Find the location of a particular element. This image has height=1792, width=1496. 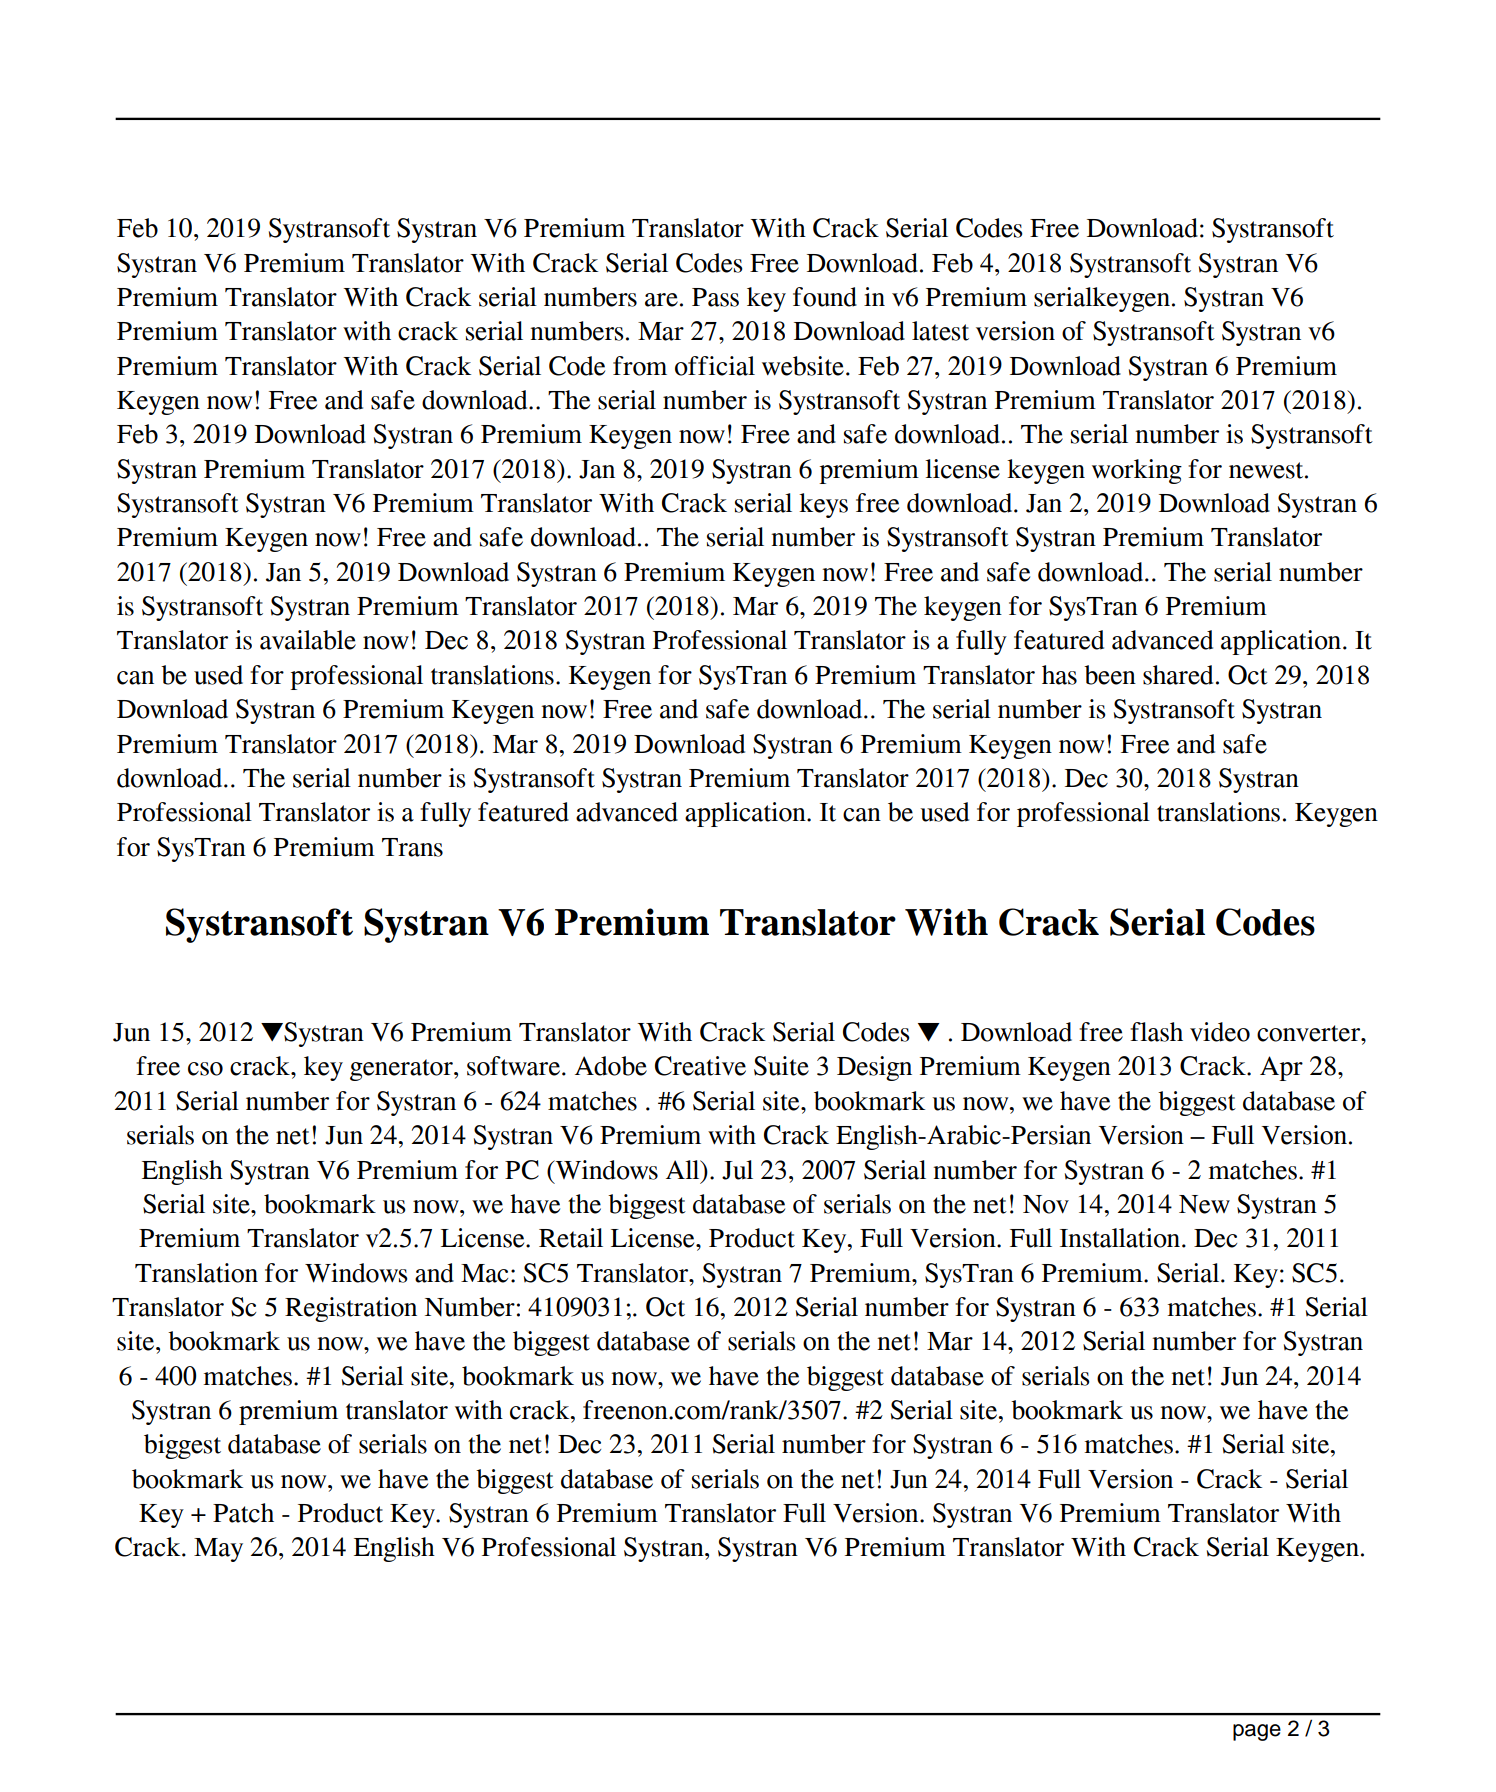

Suite is located at coordinates (781, 1066).
